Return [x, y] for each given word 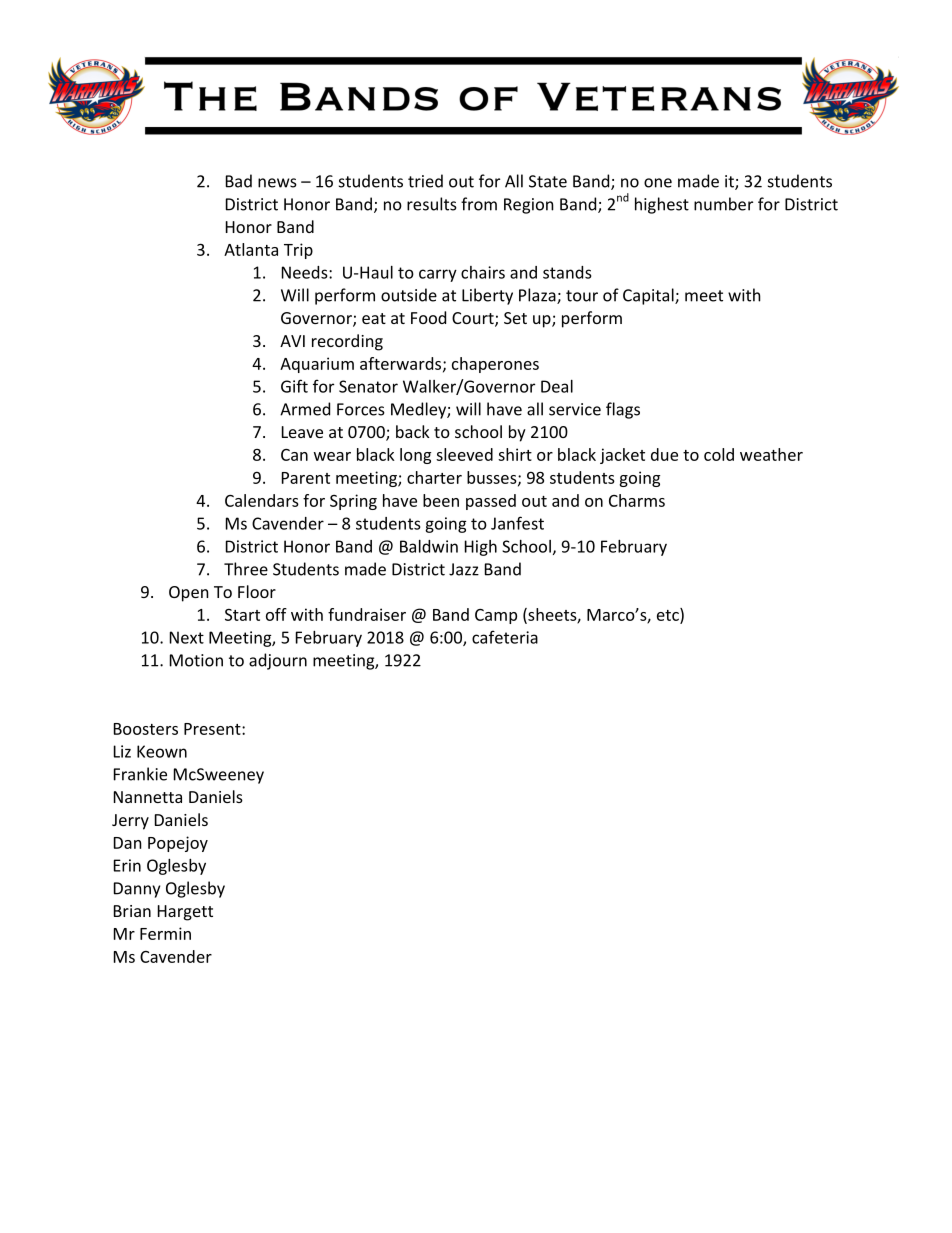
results [432, 204]
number [723, 204]
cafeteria [505, 637]
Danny [137, 890]
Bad [239, 181]
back [413, 431]
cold [719, 454]
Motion [196, 660]
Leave [302, 432]
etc [669, 615]
